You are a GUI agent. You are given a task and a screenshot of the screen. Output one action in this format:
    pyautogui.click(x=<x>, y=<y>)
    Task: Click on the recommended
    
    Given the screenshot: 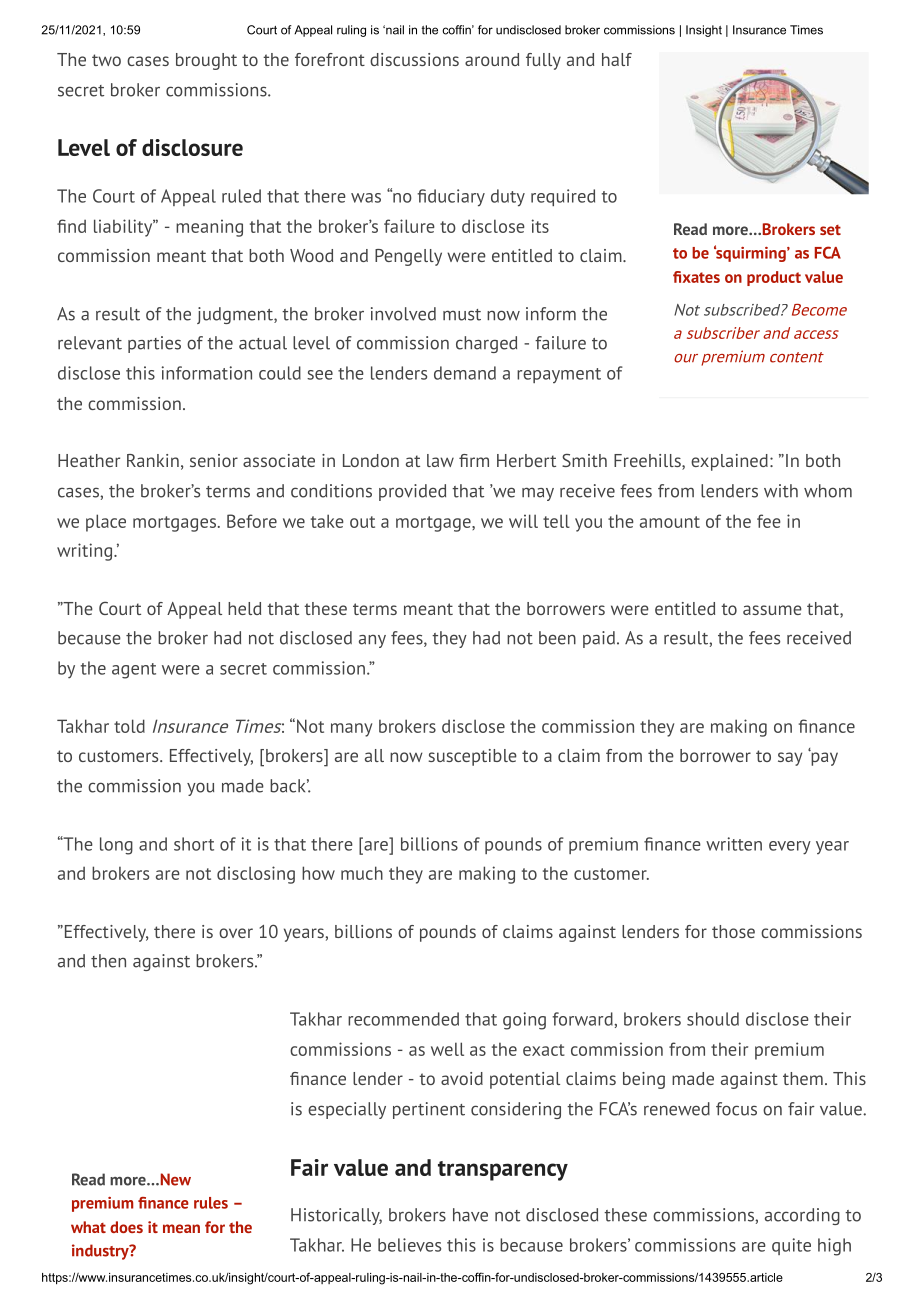 What is the action you would take?
    pyautogui.click(x=403, y=1019)
